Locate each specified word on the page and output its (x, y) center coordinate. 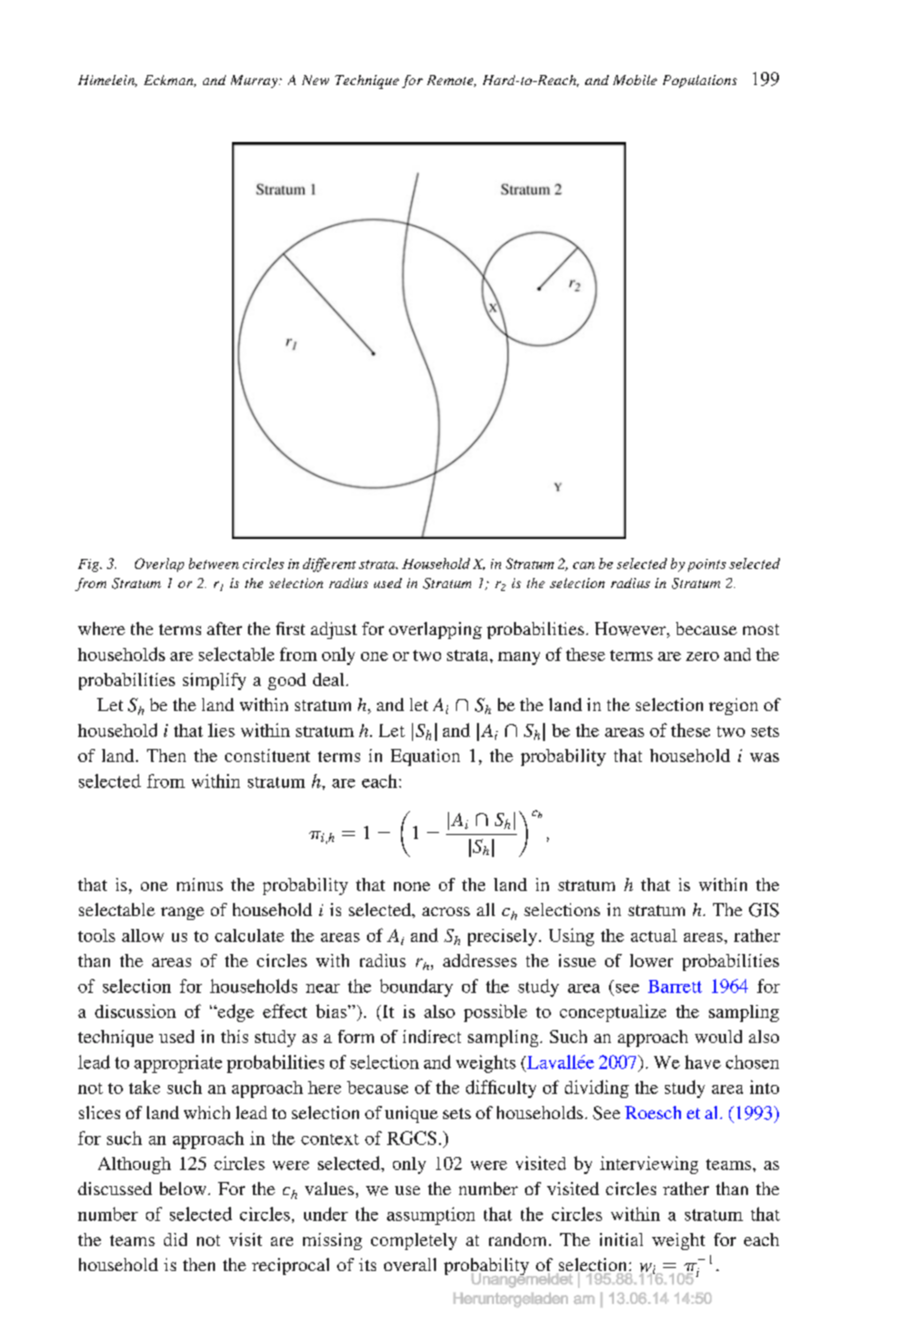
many (519, 658)
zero (702, 656)
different (329, 565)
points (707, 565)
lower (651, 960)
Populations (700, 81)
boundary (416, 988)
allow (143, 935)
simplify (214, 681)
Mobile (635, 80)
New (315, 80)
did (175, 1239)
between (214, 563)
